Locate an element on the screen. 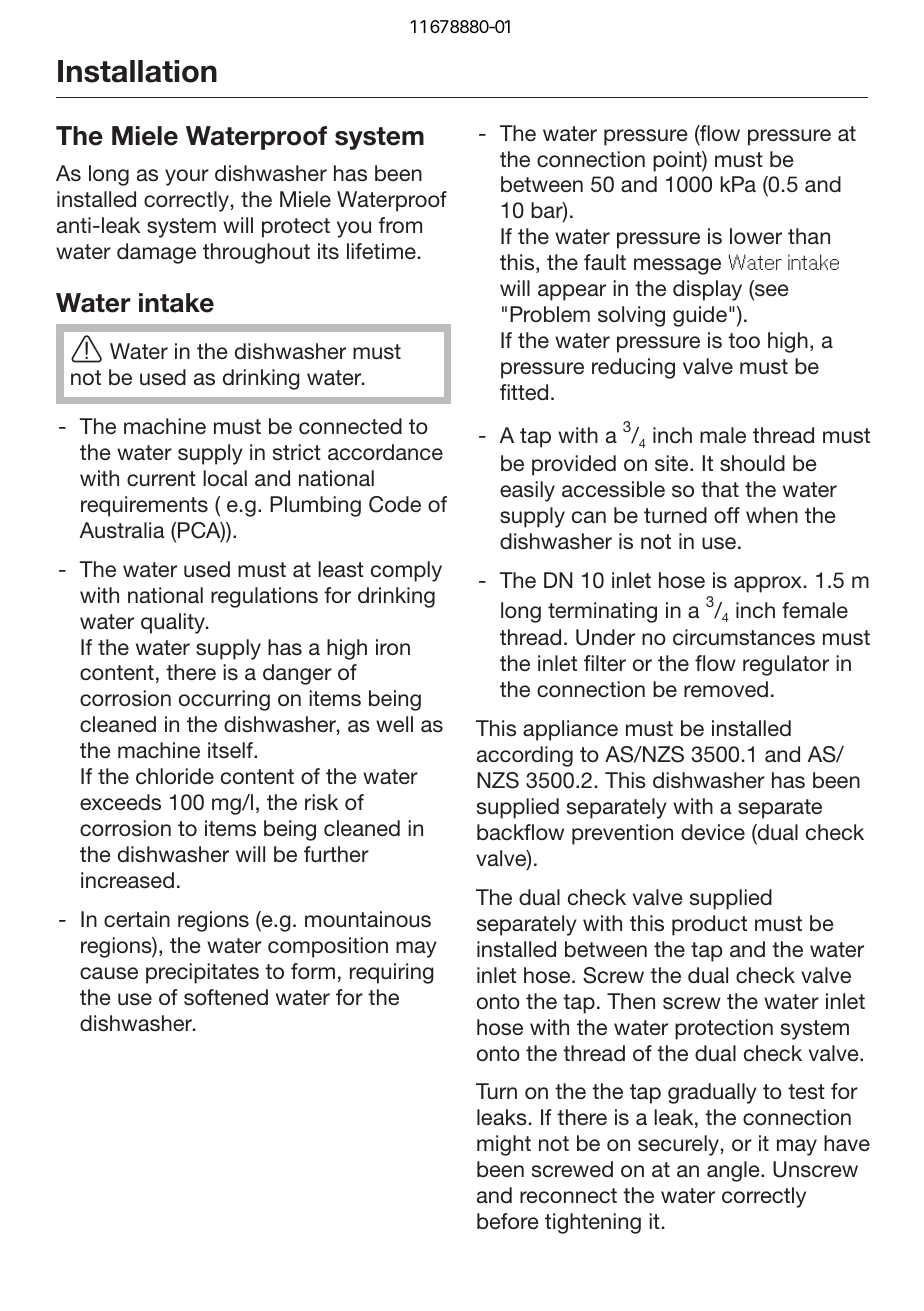 The image size is (924, 1311). angle is located at coordinates (734, 1171).
